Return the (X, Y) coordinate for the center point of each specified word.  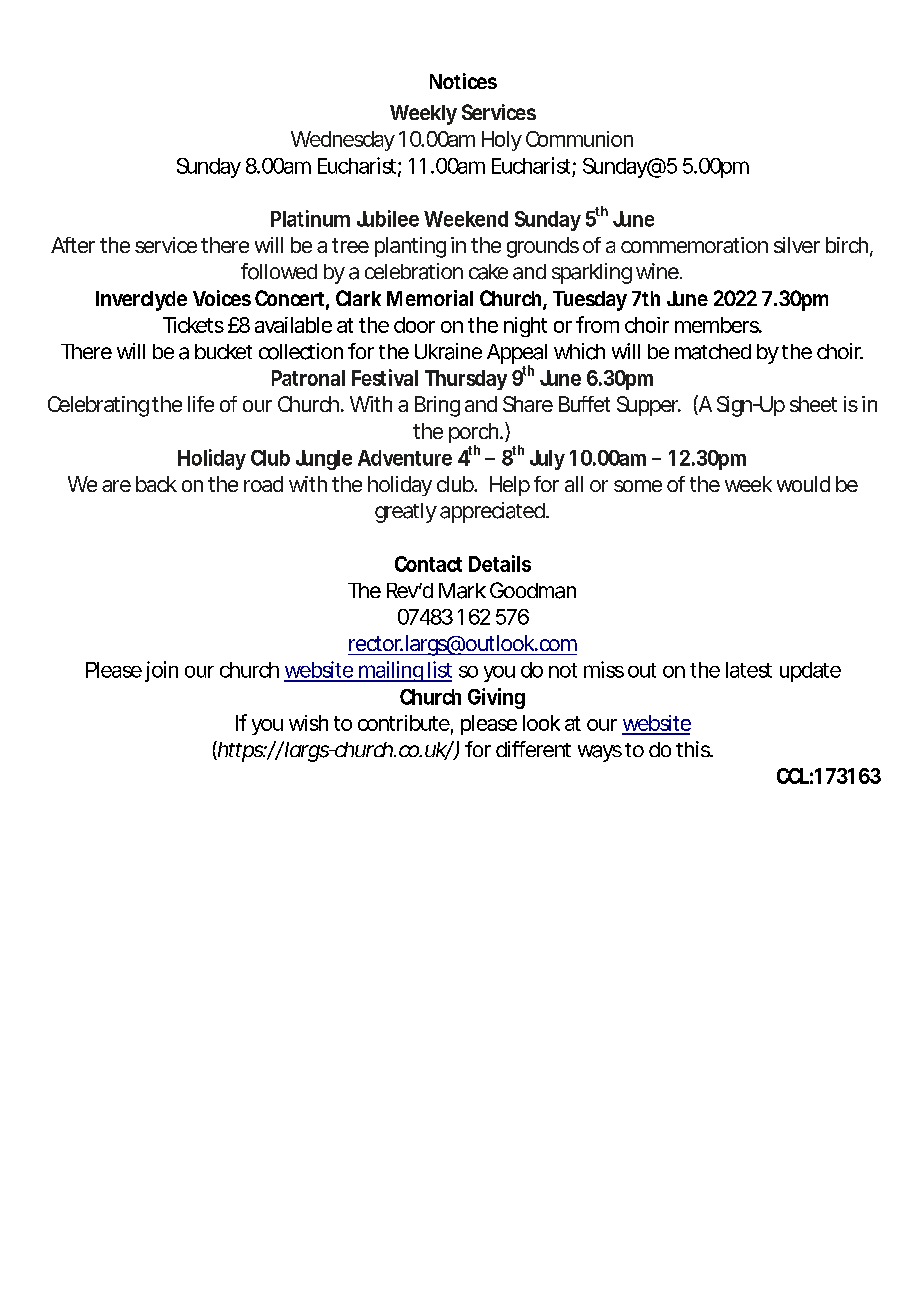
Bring (437, 406)
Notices (463, 81)
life (201, 404)
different (533, 749)
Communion (579, 139)
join (161, 671)
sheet (813, 404)
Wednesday (343, 141)
